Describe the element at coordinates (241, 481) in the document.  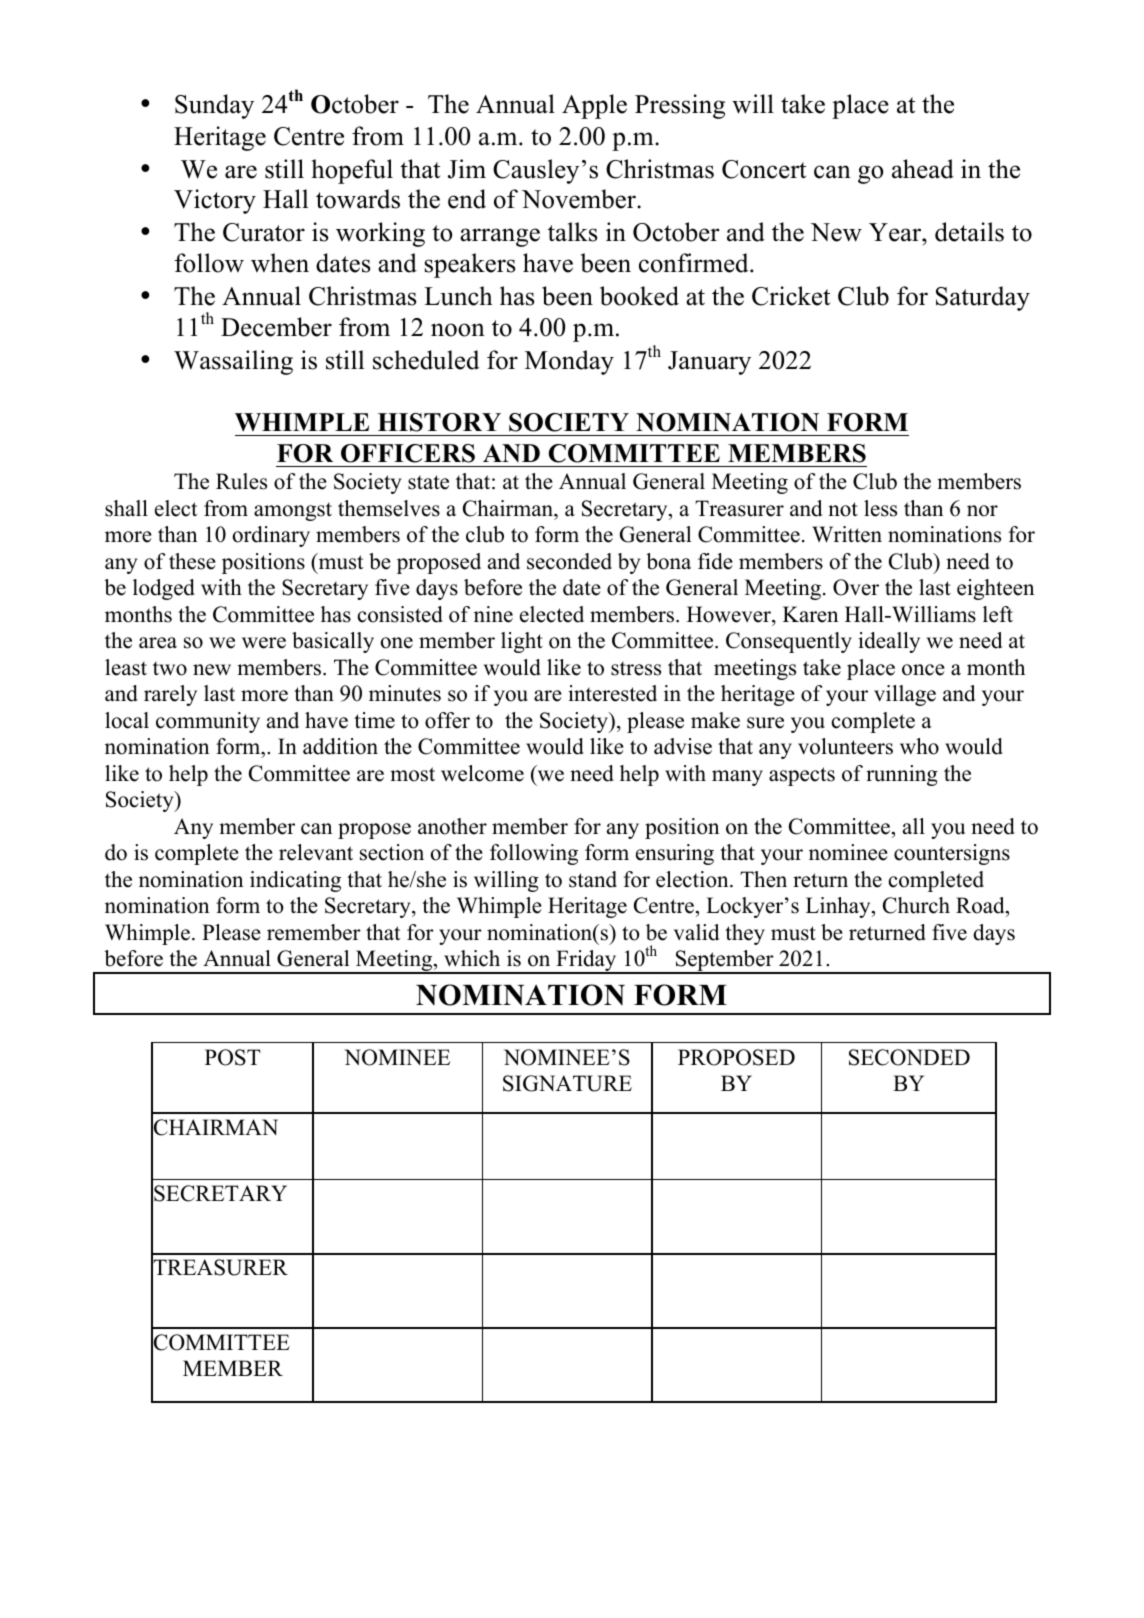
I see `Rules` at that location.
